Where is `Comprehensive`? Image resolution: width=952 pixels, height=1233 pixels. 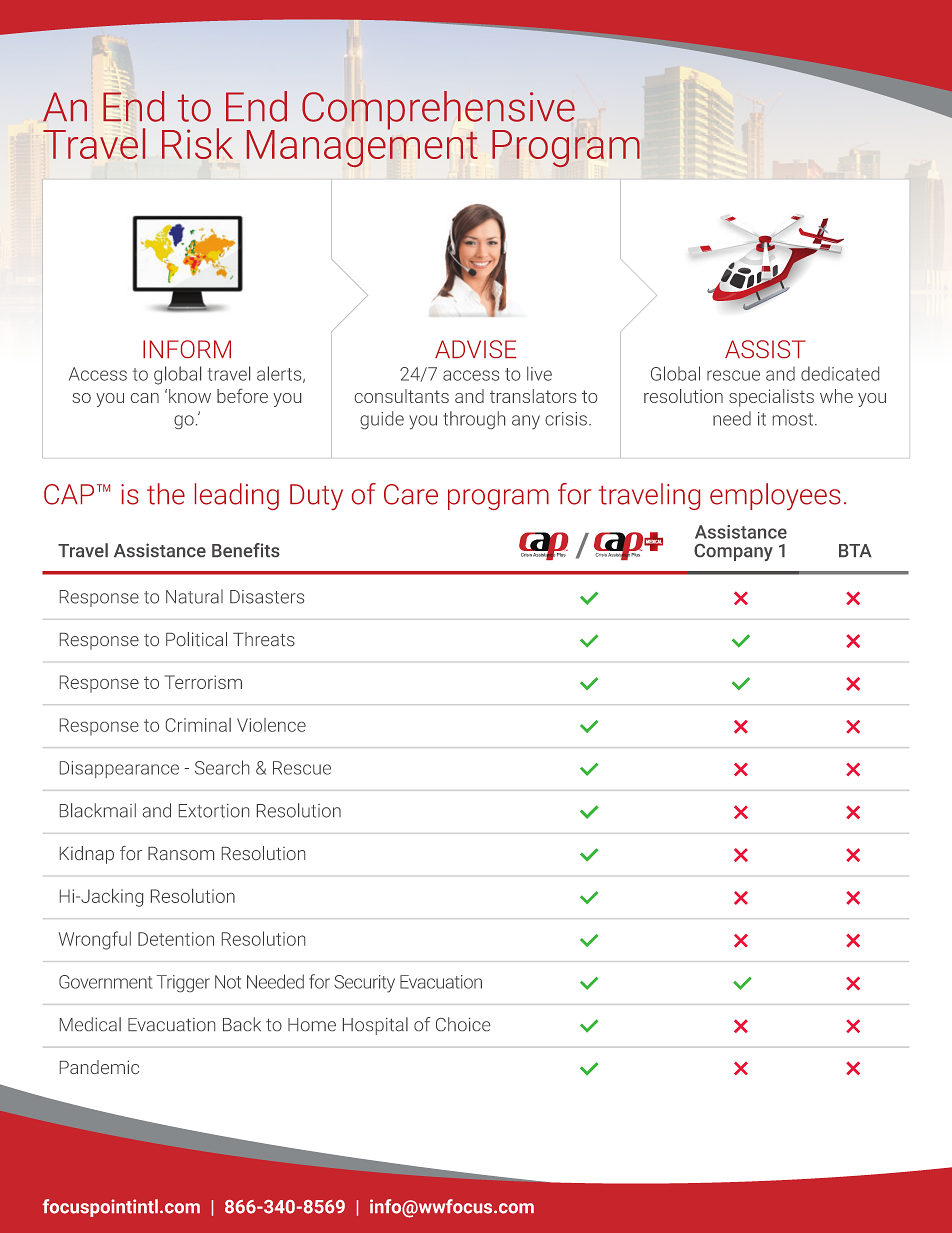 Comprehensive is located at coordinates (438, 111).
